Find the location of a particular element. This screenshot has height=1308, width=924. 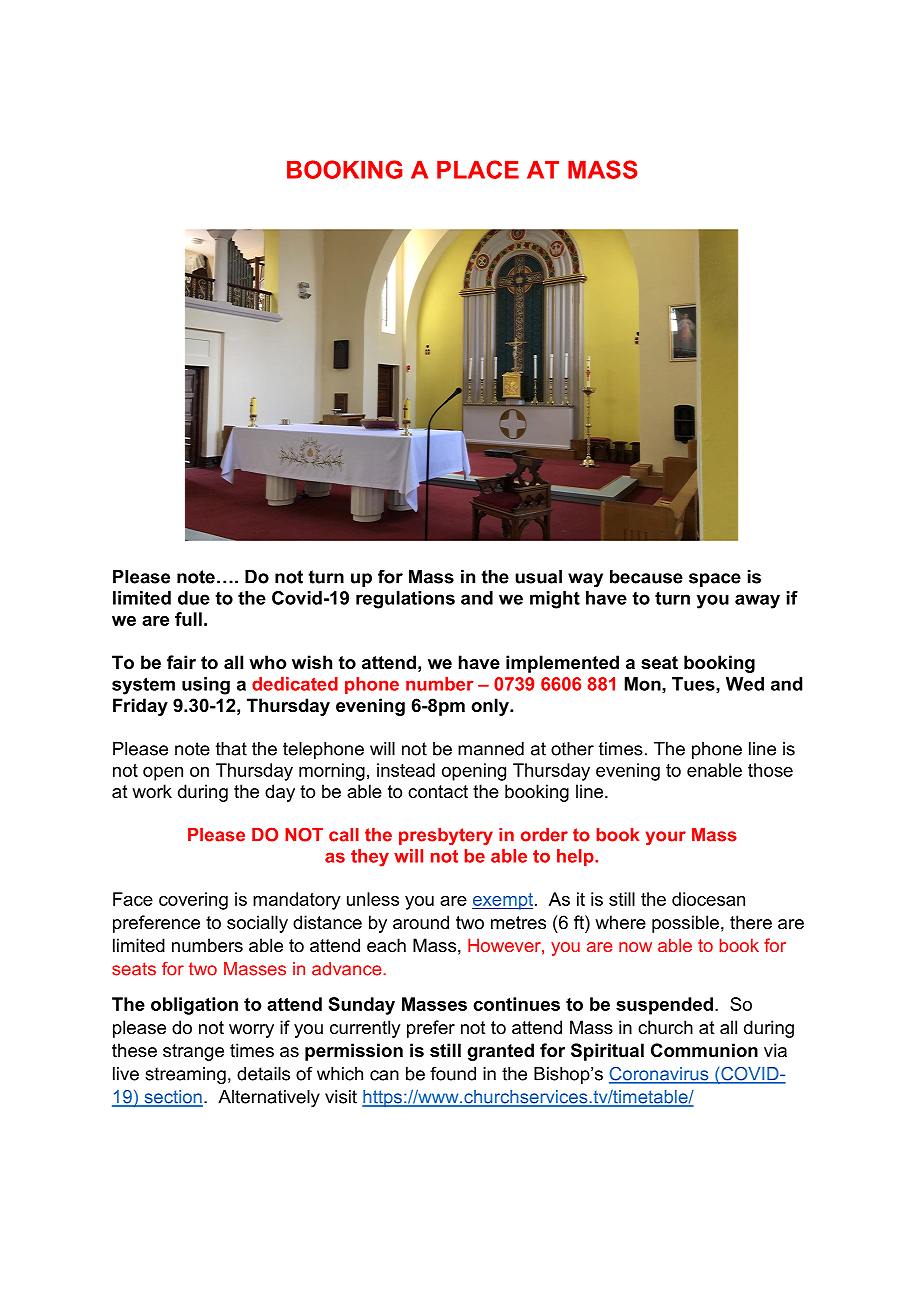

only is located at coordinates (491, 707).
